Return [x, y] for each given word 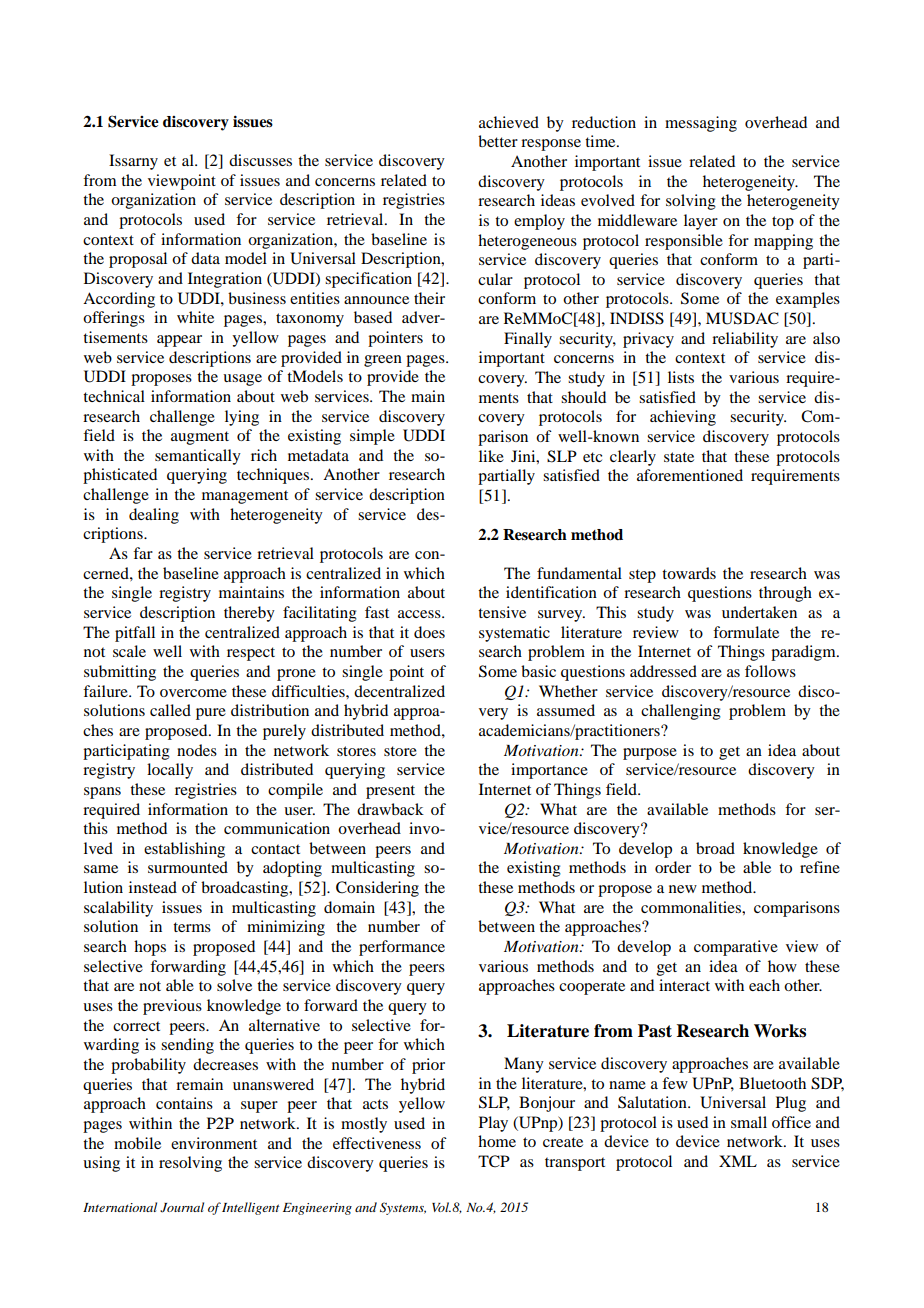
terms [192, 927]
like [491, 456]
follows [770, 671]
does [429, 632]
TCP [494, 1161]
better [498, 141]
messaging [701, 124]
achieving [683, 418]
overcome [193, 693]
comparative [736, 948]
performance [402, 948]
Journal [182, 1207]
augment [200, 438]
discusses [260, 160]
